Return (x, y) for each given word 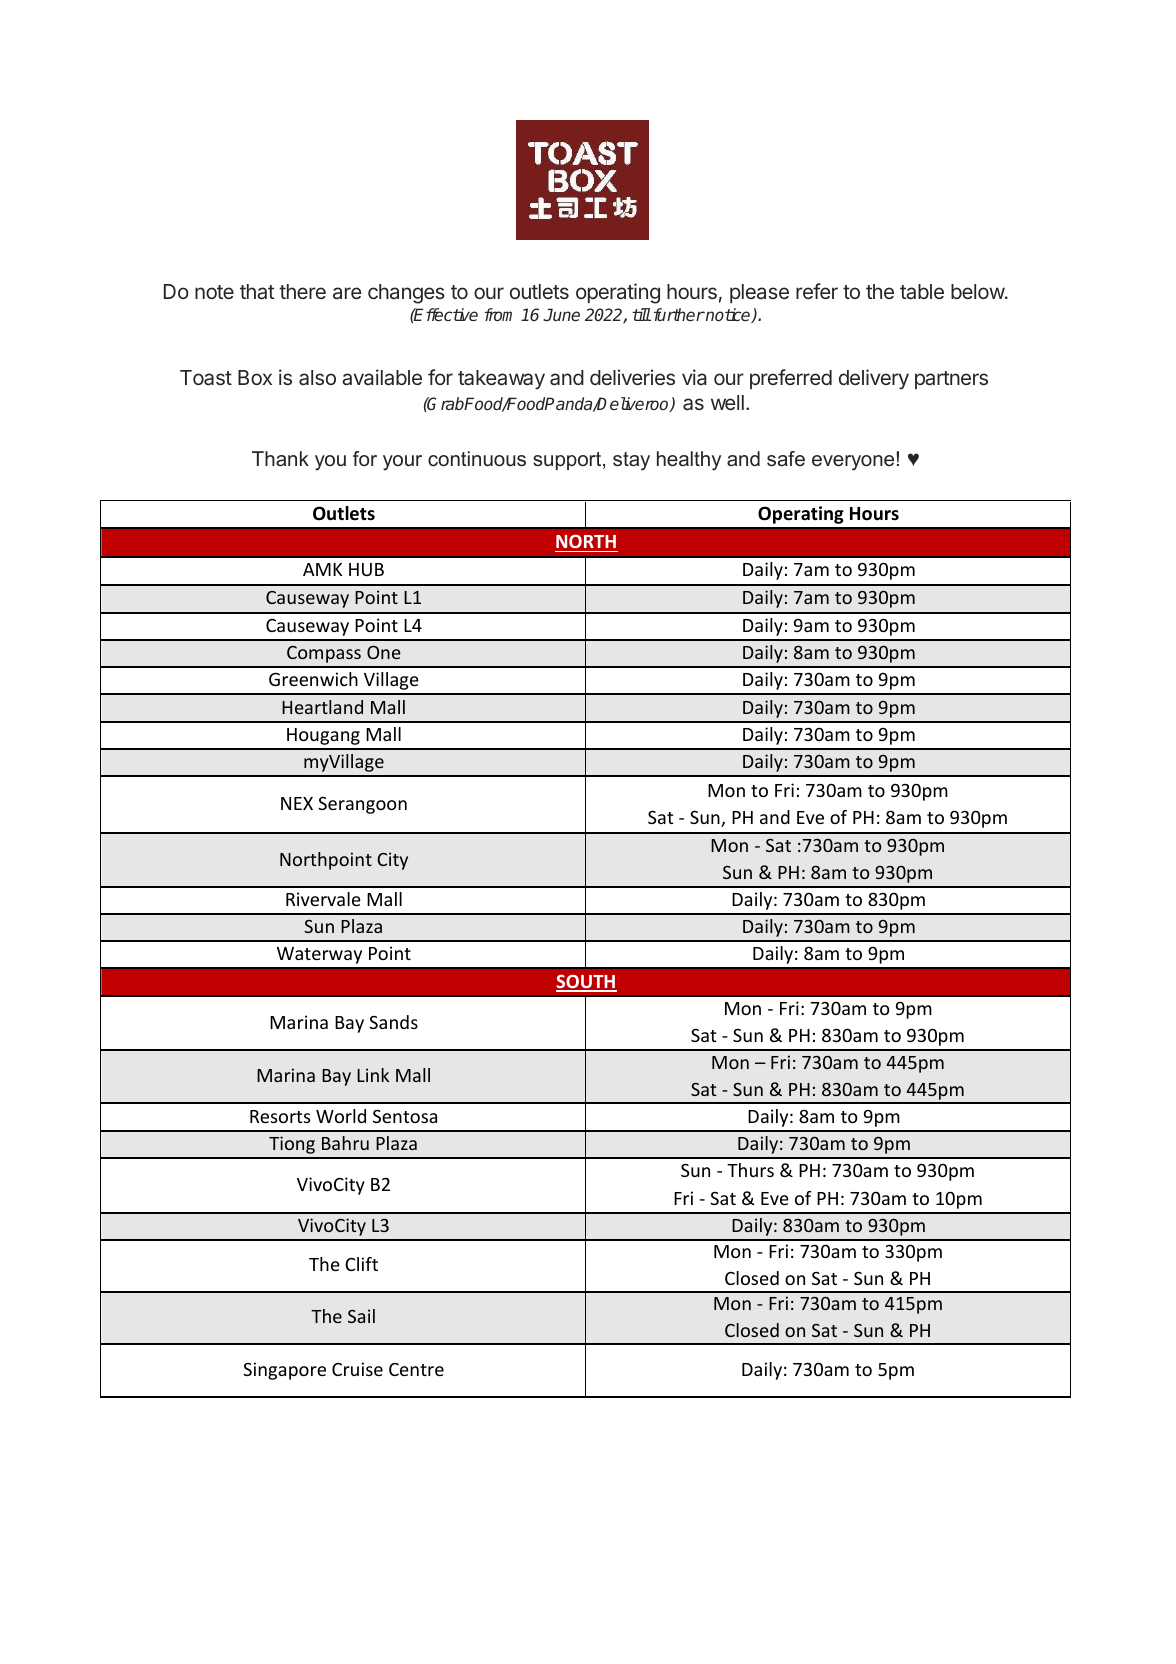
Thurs (750, 1170)
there (302, 291)
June (561, 314)
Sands (393, 1022)
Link (373, 1075)
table (922, 292)
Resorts (280, 1116)
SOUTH (586, 983)
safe (786, 459)
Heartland (322, 707)
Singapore (284, 1371)
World (341, 1116)
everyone (853, 463)
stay (631, 461)
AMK (322, 569)
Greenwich (313, 679)
